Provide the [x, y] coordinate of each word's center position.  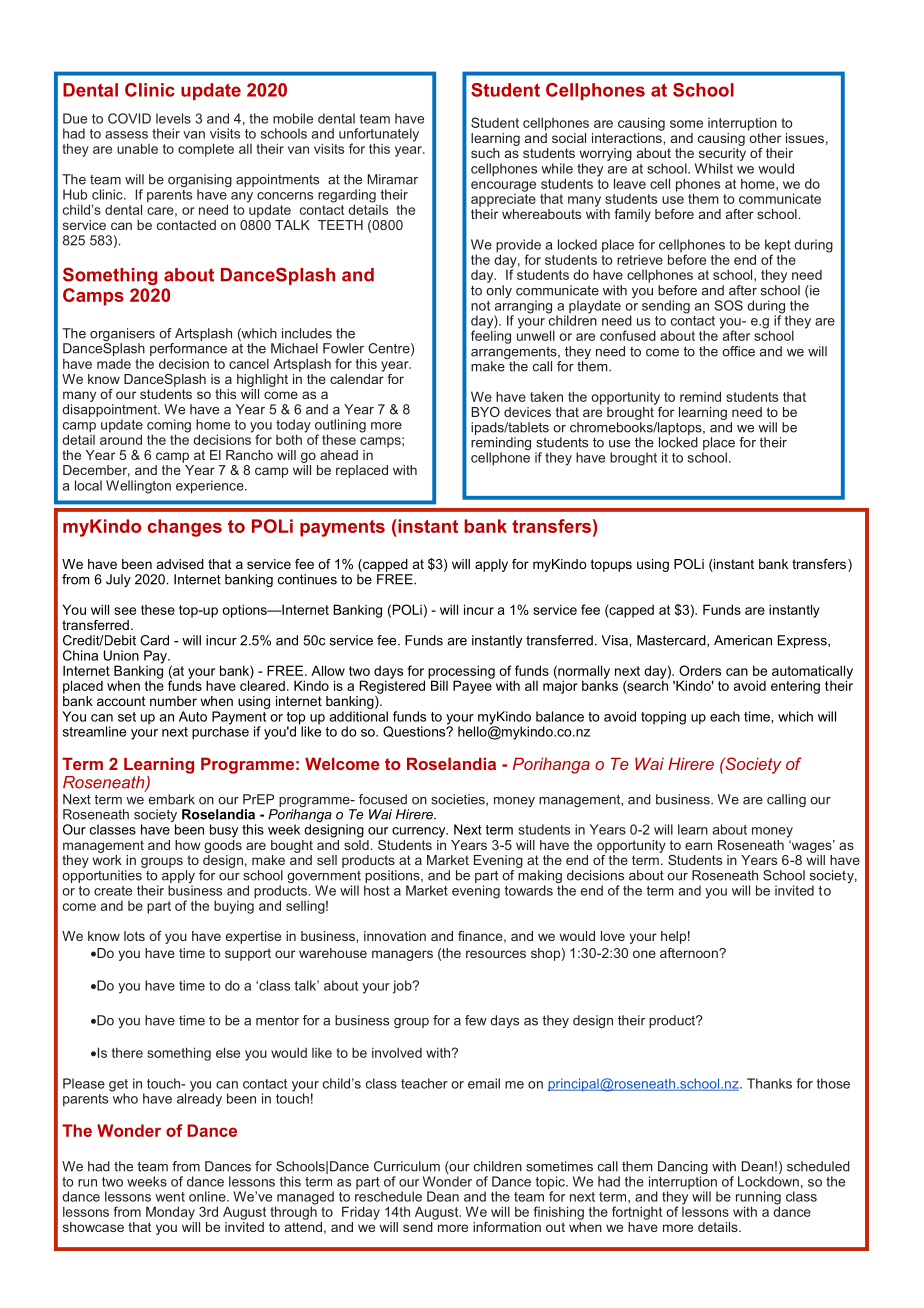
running [758, 1199]
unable [137, 148]
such [485, 153]
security [722, 154]
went [170, 1197]
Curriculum [407, 1166]
